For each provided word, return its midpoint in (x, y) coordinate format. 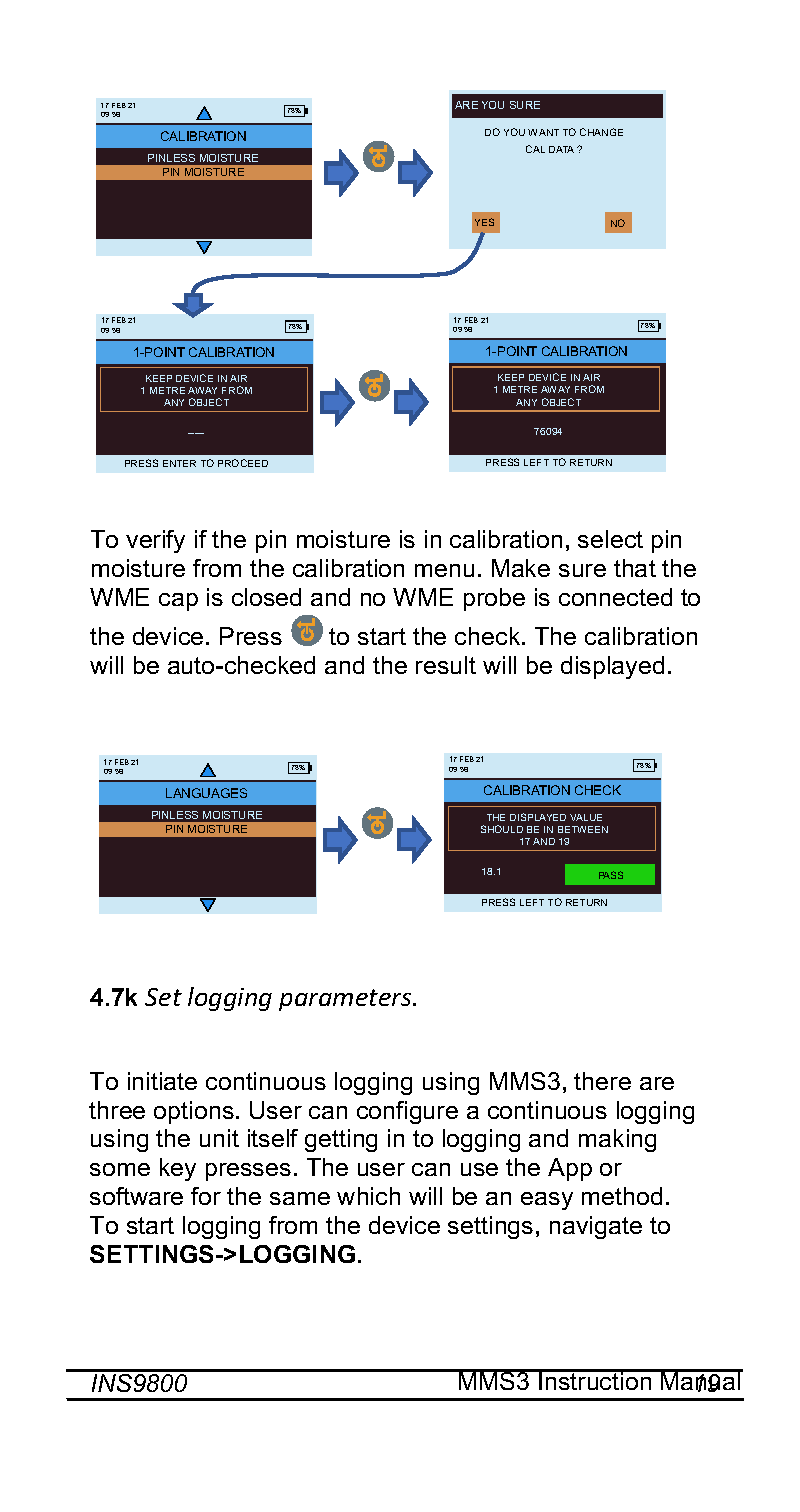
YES (484, 222)
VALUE (586, 817)
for (206, 1196)
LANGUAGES (206, 793)
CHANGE (601, 132)
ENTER (179, 463)
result (446, 665)
